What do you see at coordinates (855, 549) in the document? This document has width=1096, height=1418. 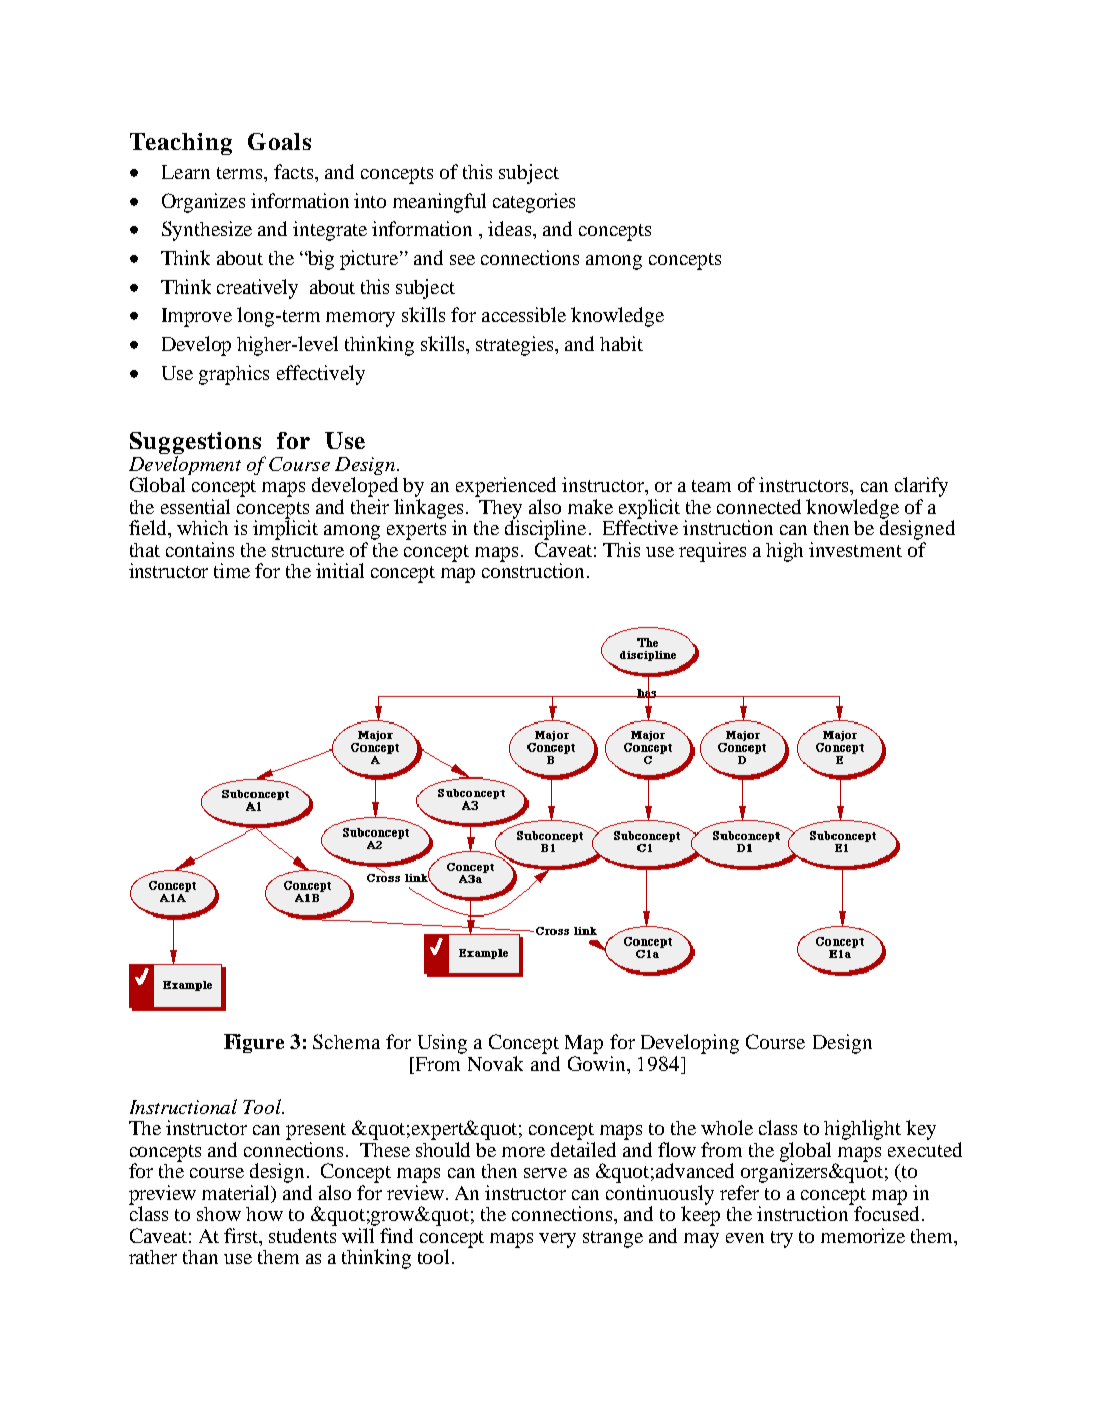 I see `investment` at bounding box center [855, 549].
